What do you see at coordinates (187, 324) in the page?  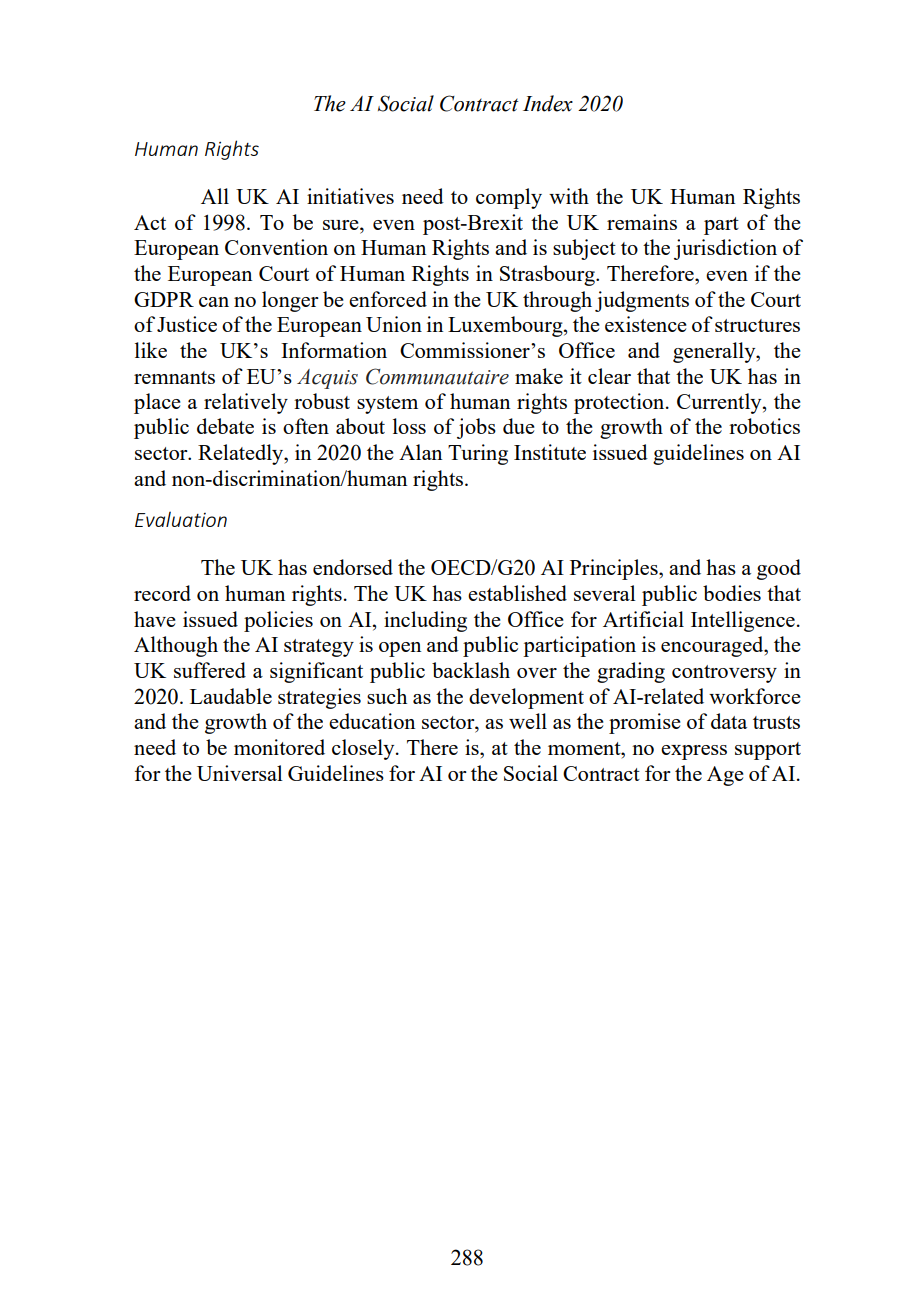 I see `Justice` at bounding box center [187, 324].
